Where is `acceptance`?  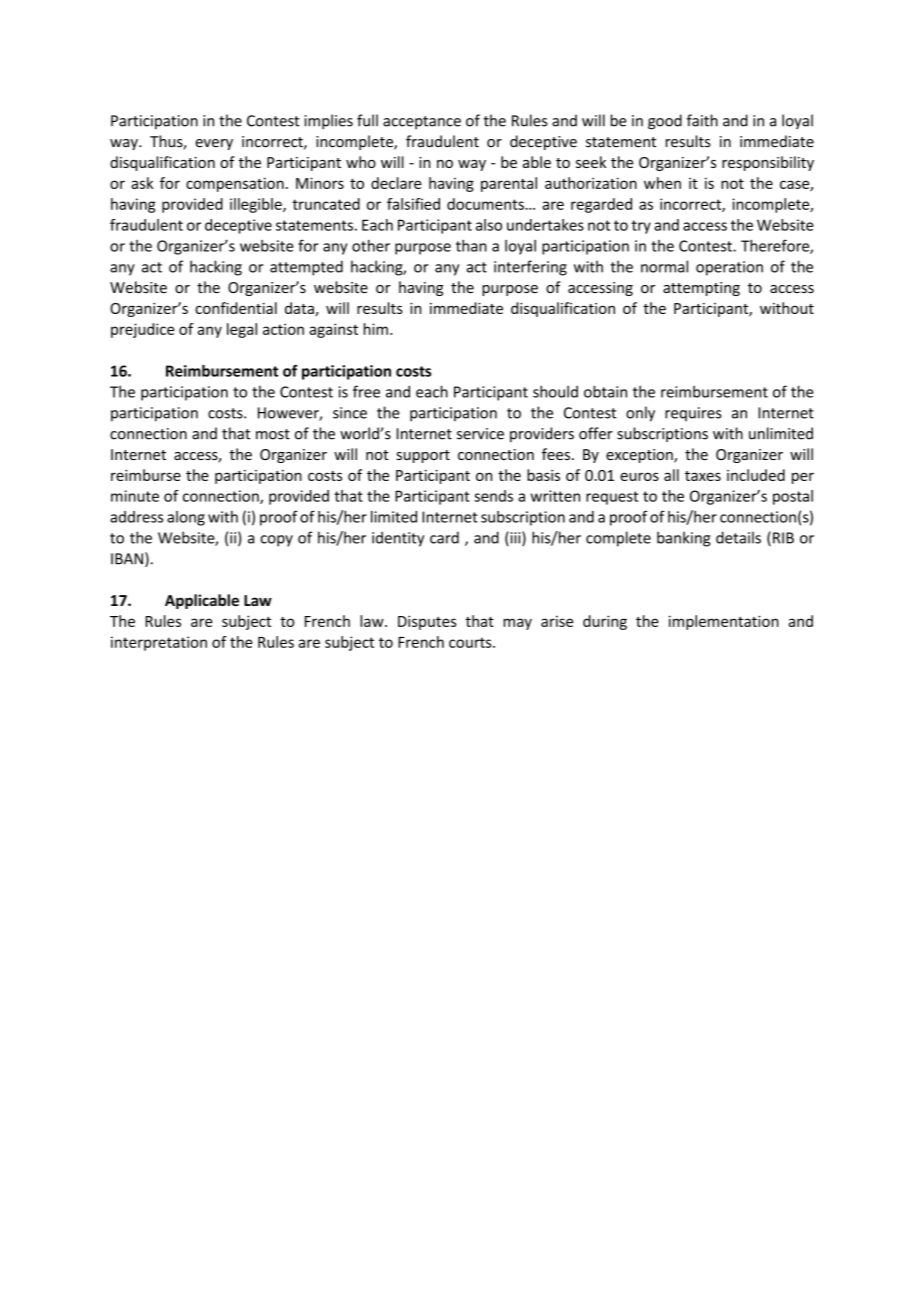 acceptance is located at coordinates (422, 122).
